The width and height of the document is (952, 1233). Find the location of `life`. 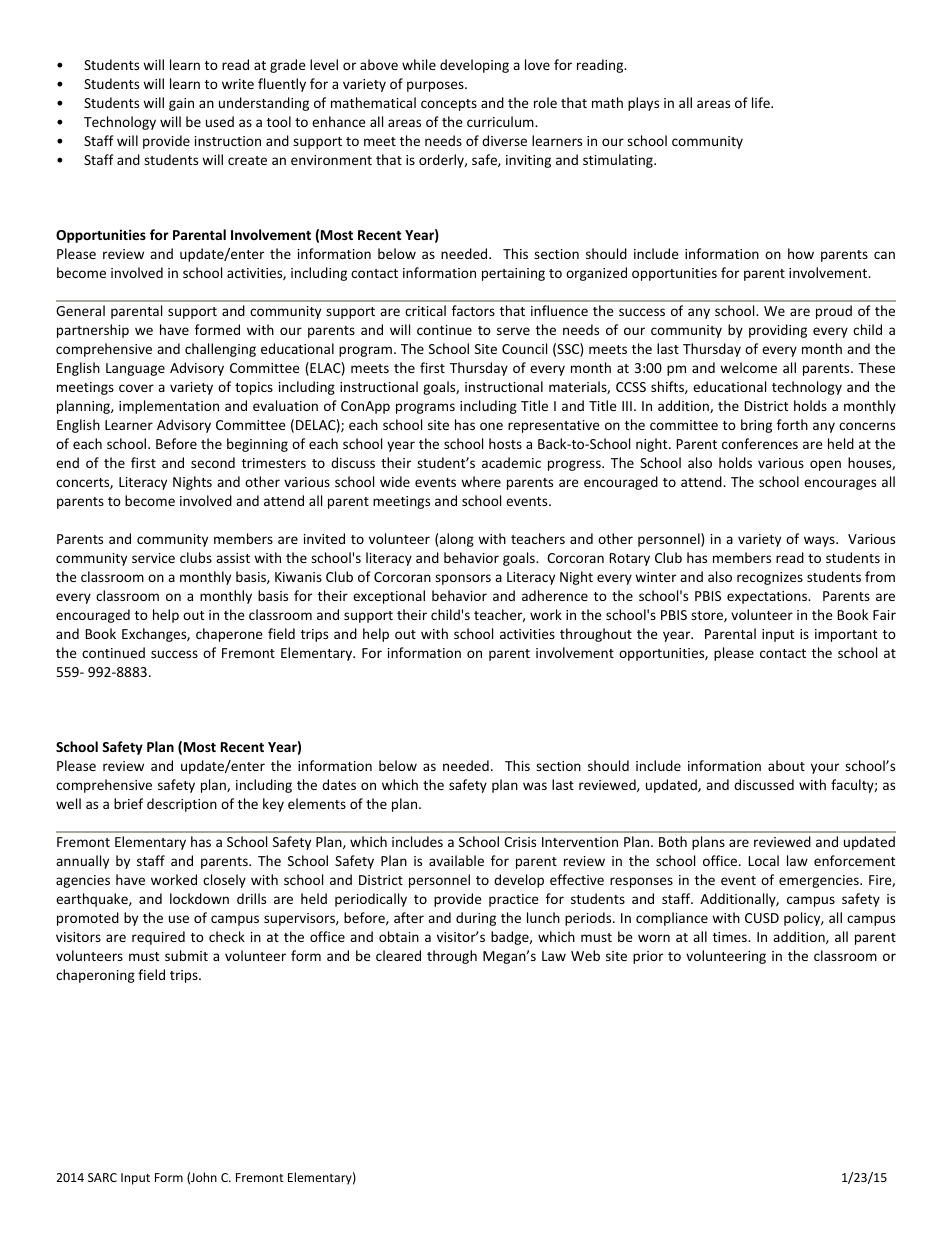

life is located at coordinates (762, 102).
